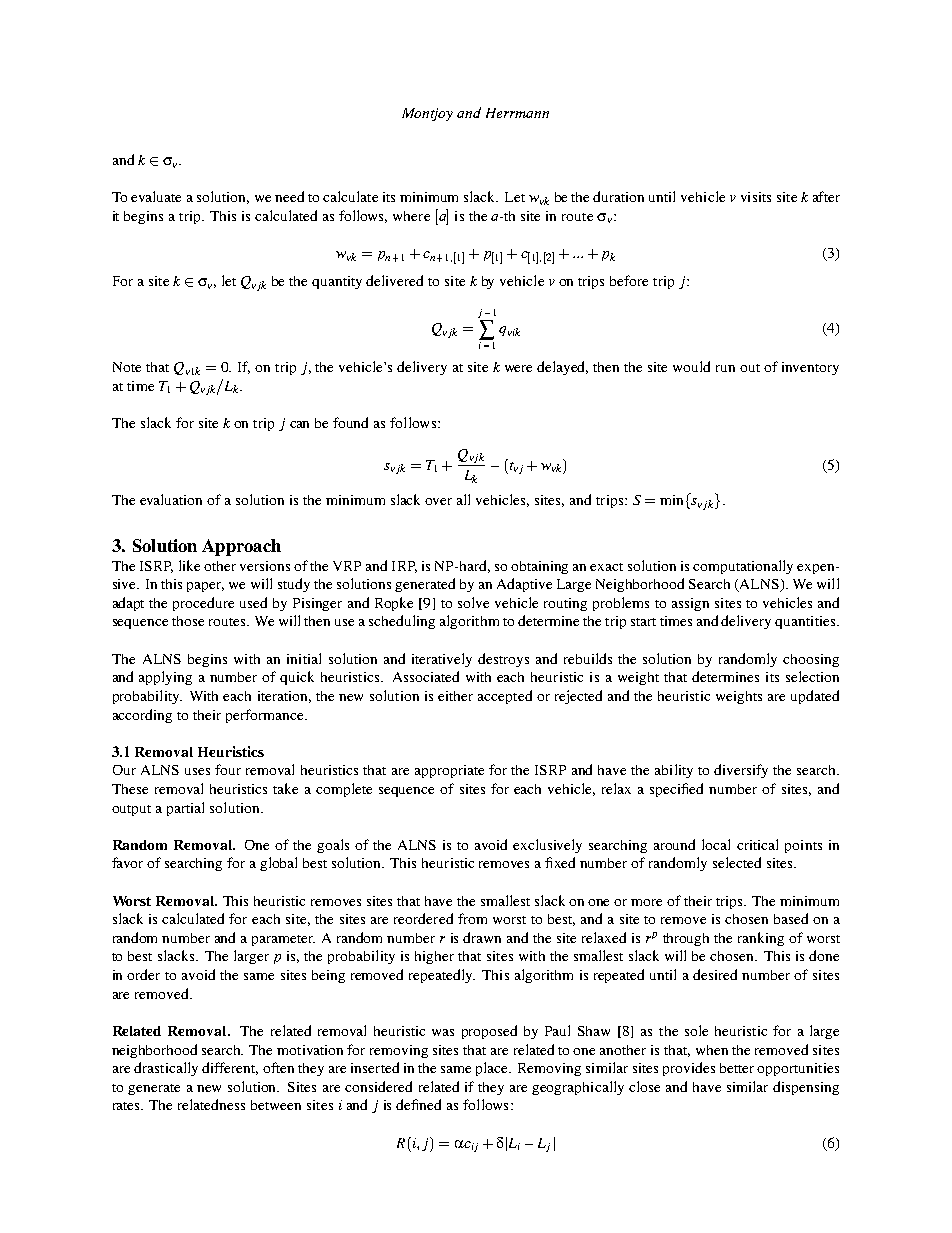 The height and width of the document is (1233, 952). I want to click on place, so click(493, 1069).
